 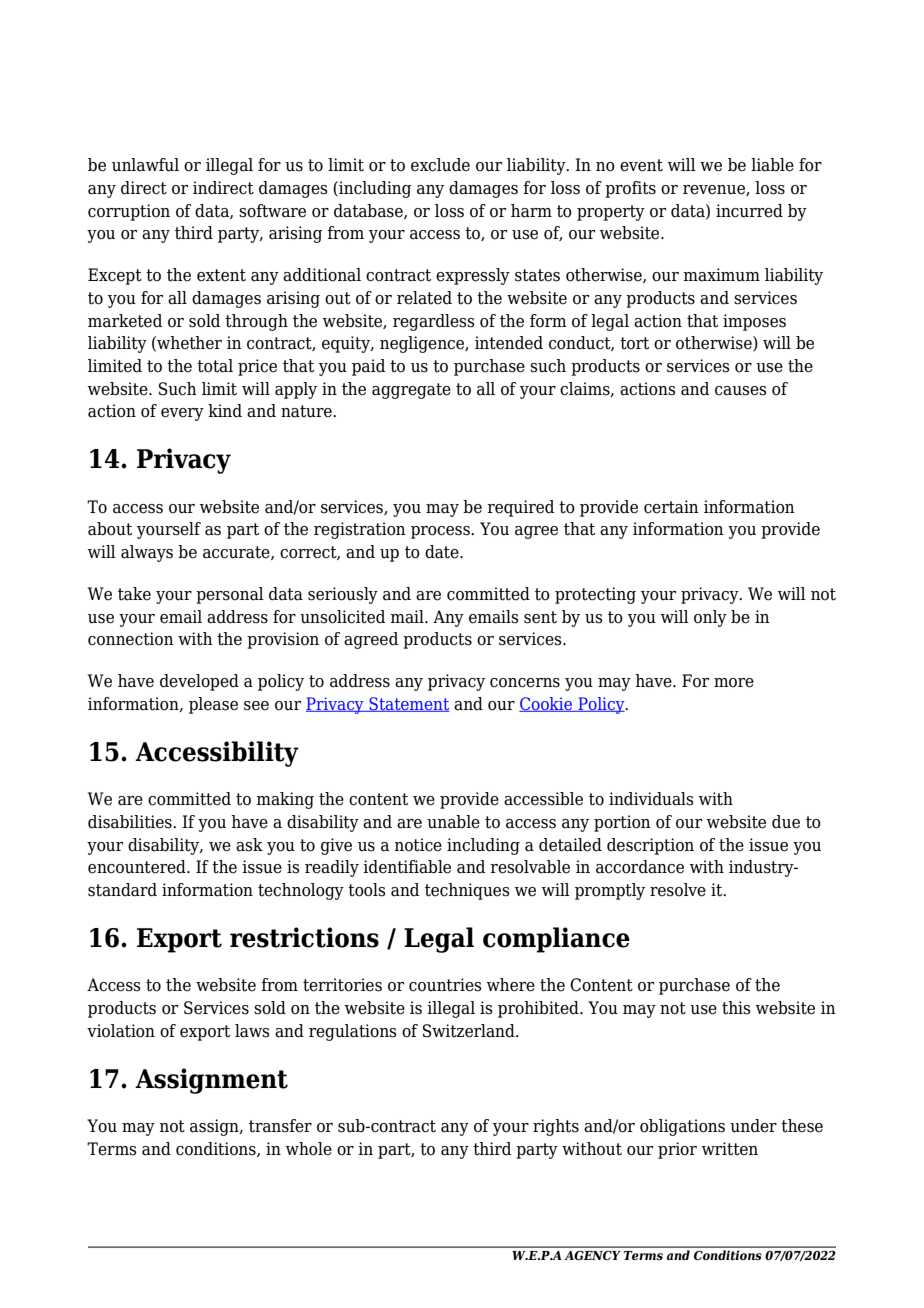 I want to click on developed, so click(x=199, y=682).
